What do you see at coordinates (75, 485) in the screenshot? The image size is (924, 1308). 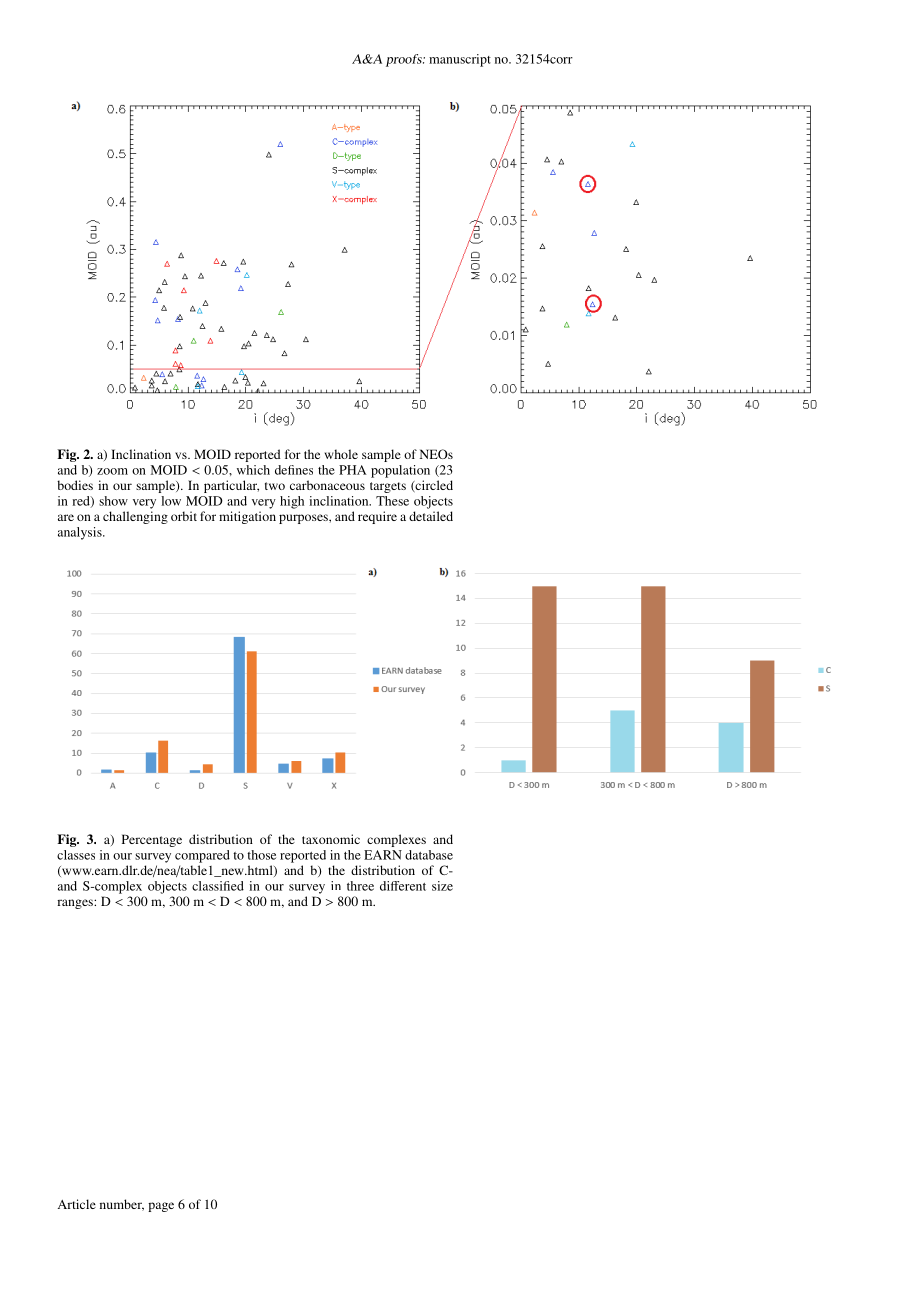 I see `bodies` at bounding box center [75, 485].
